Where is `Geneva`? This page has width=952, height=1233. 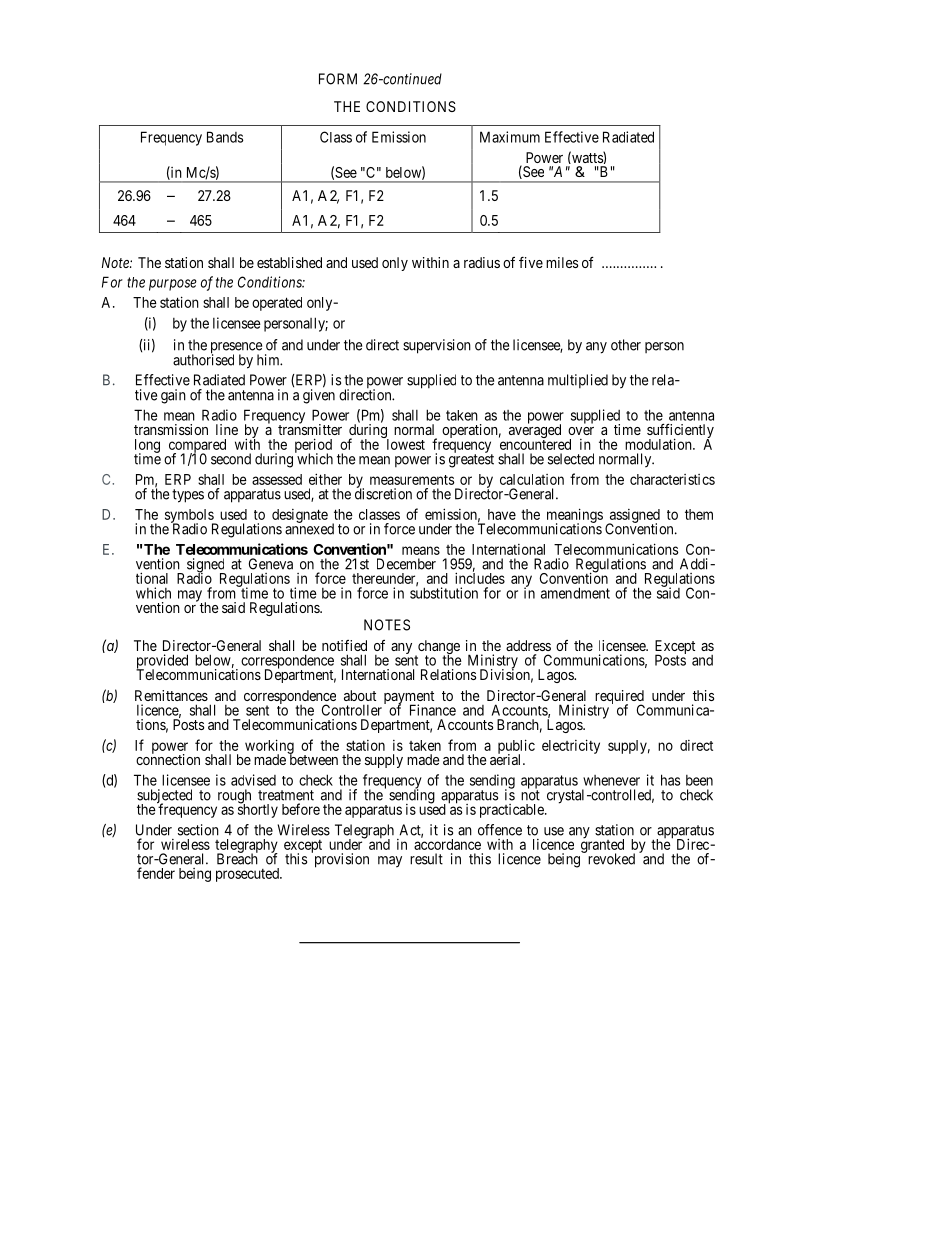
Geneva is located at coordinates (271, 564).
